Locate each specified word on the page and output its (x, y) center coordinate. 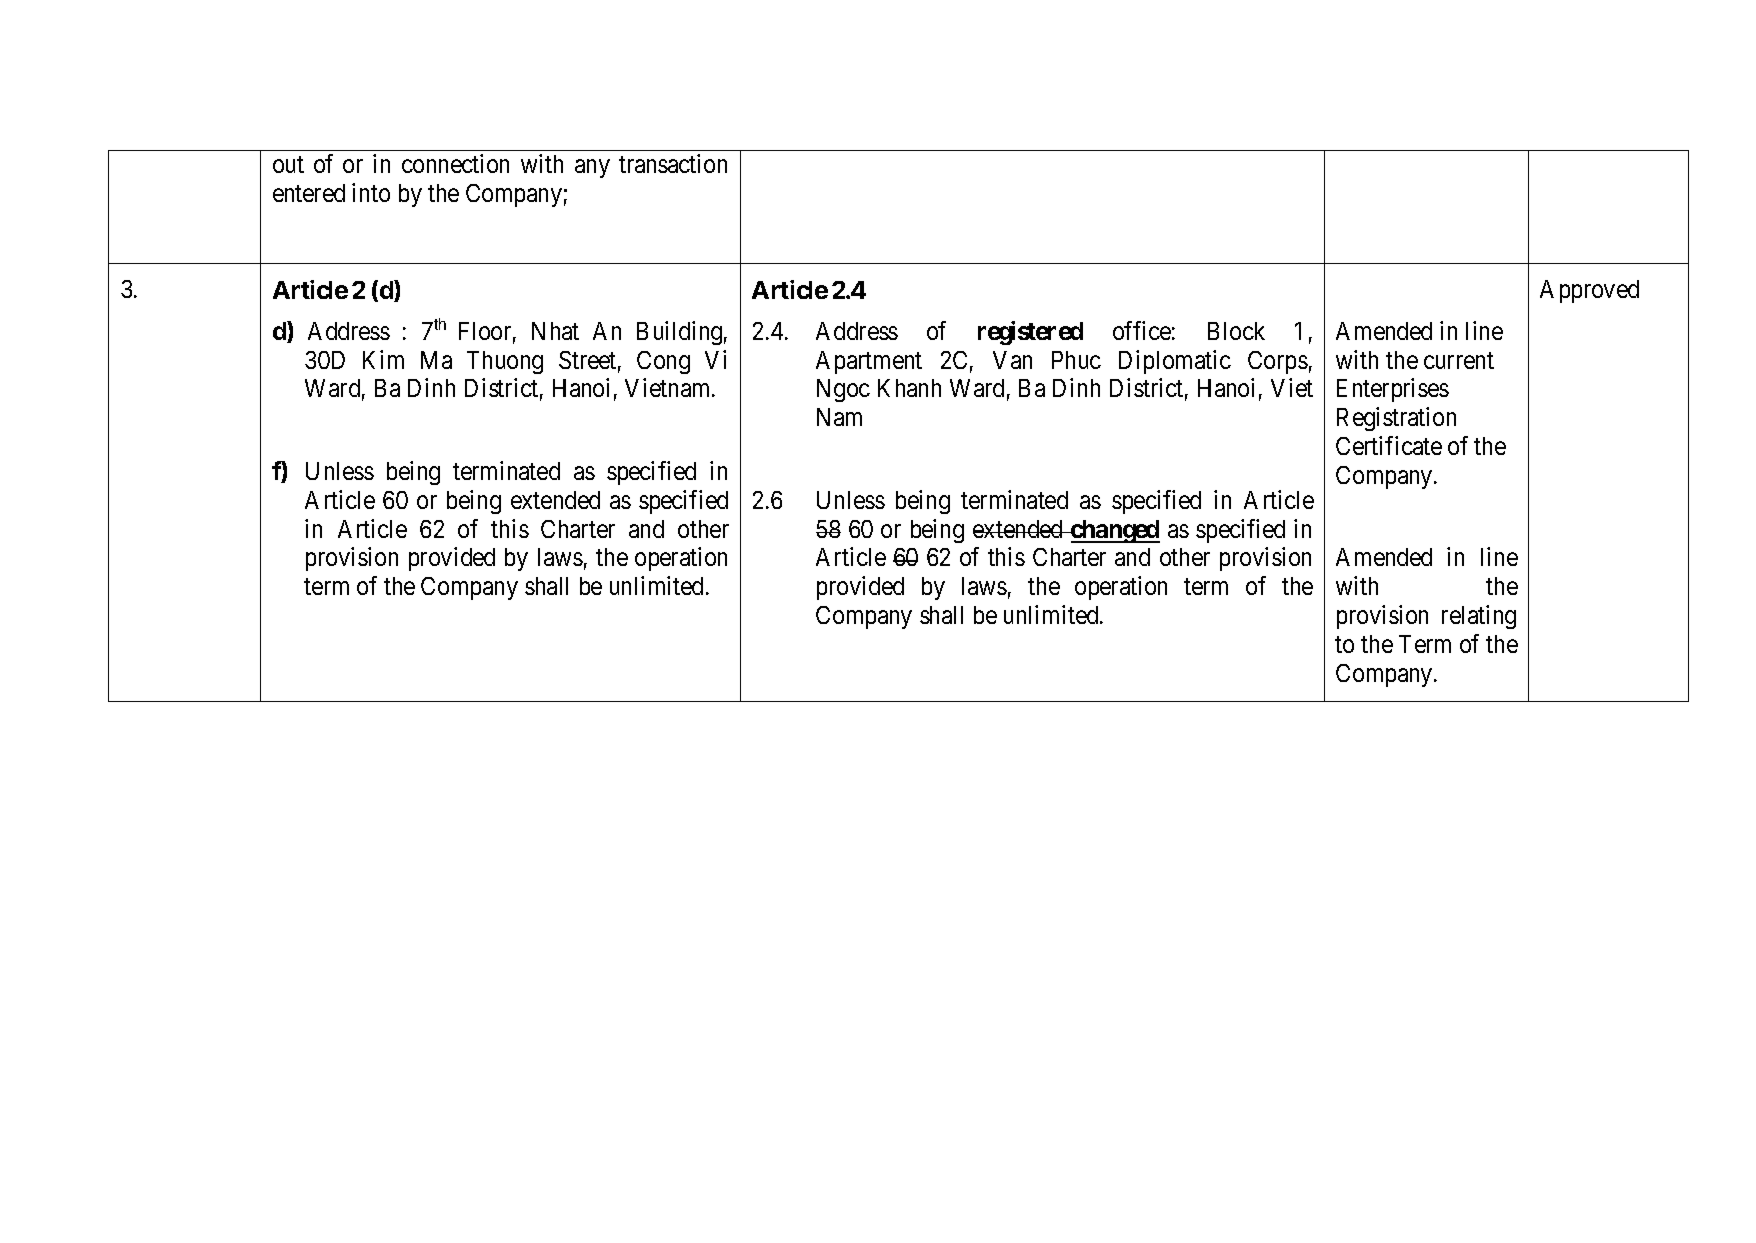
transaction (673, 163)
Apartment (869, 362)
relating (1479, 617)
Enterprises (1393, 390)
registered (1030, 333)
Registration (1396, 419)
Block (1236, 331)
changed (1114, 531)
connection (455, 163)
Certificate (1389, 445)
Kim (383, 359)
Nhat (555, 331)
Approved (1589, 291)
